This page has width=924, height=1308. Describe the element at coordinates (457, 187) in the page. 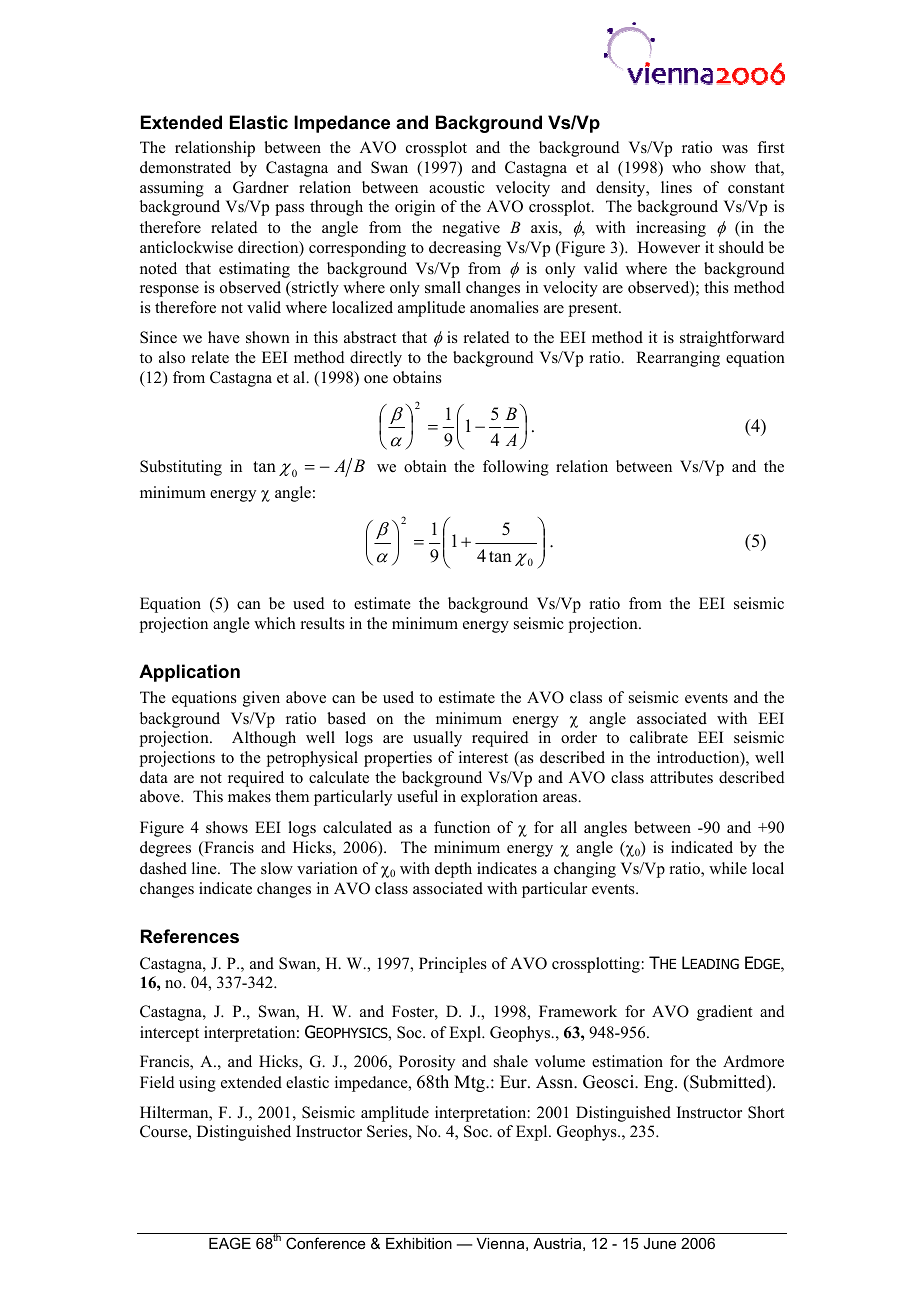

I see `acoustic` at that location.
